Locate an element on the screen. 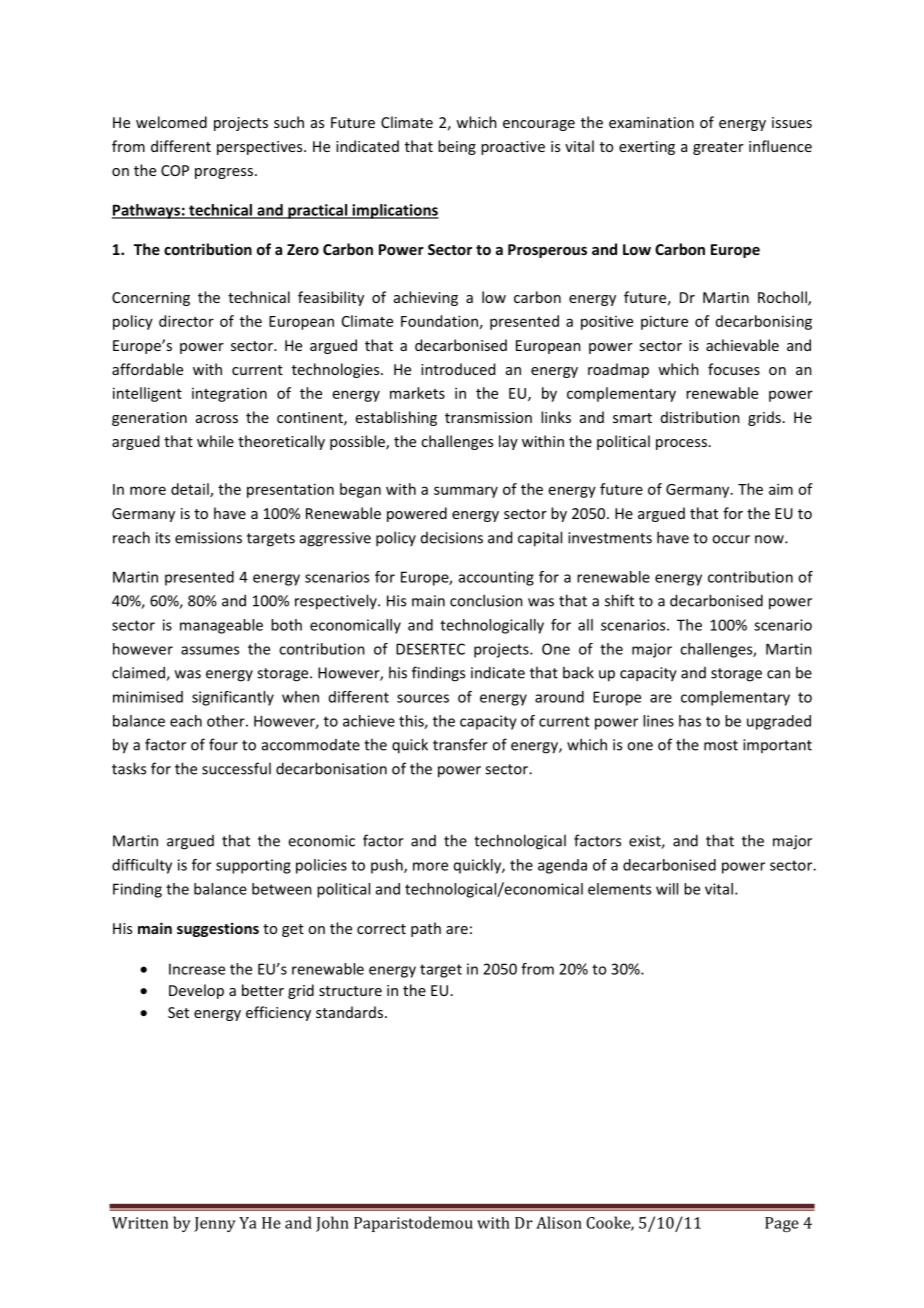 The width and height of the screenshot is (924, 1308). being is located at coordinates (457, 147).
